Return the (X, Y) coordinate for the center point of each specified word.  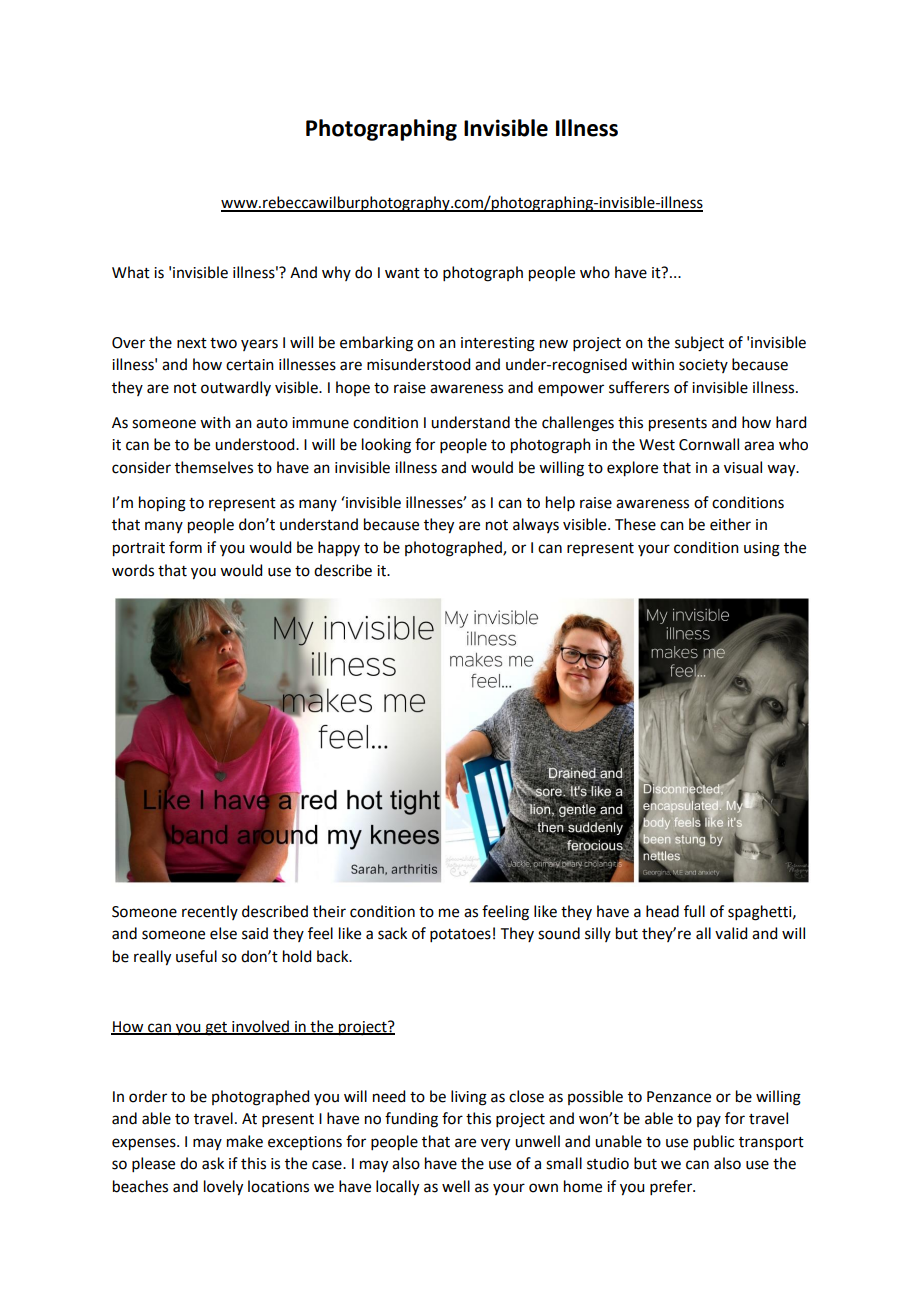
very (495, 1144)
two (223, 343)
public (714, 1143)
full (694, 911)
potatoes (460, 935)
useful (196, 956)
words (133, 570)
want (402, 273)
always (536, 525)
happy (339, 549)
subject (699, 344)
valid (731, 933)
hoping (162, 504)
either (730, 524)
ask (213, 1163)
